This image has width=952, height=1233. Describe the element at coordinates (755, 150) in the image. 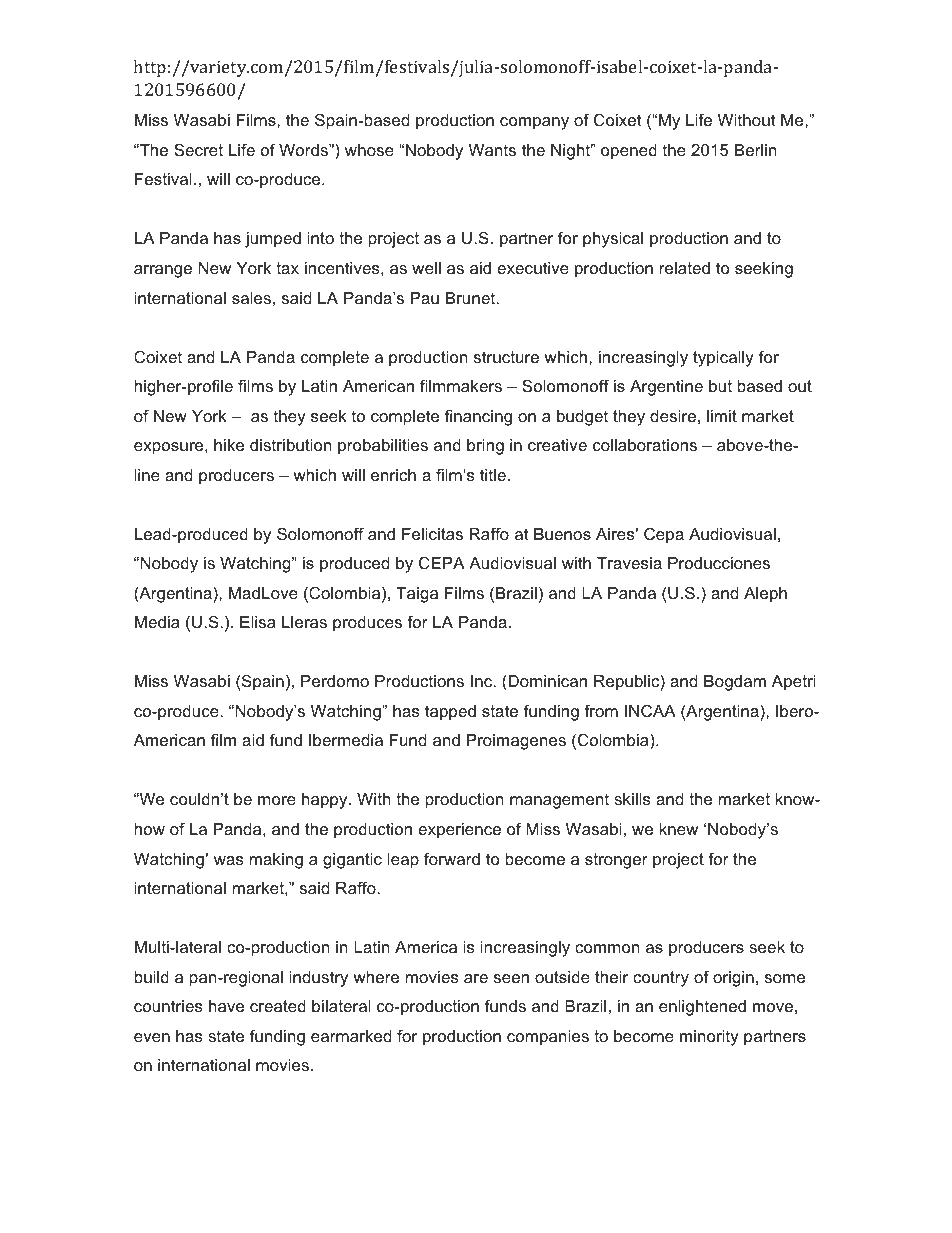

I see `Berlin` at that location.
